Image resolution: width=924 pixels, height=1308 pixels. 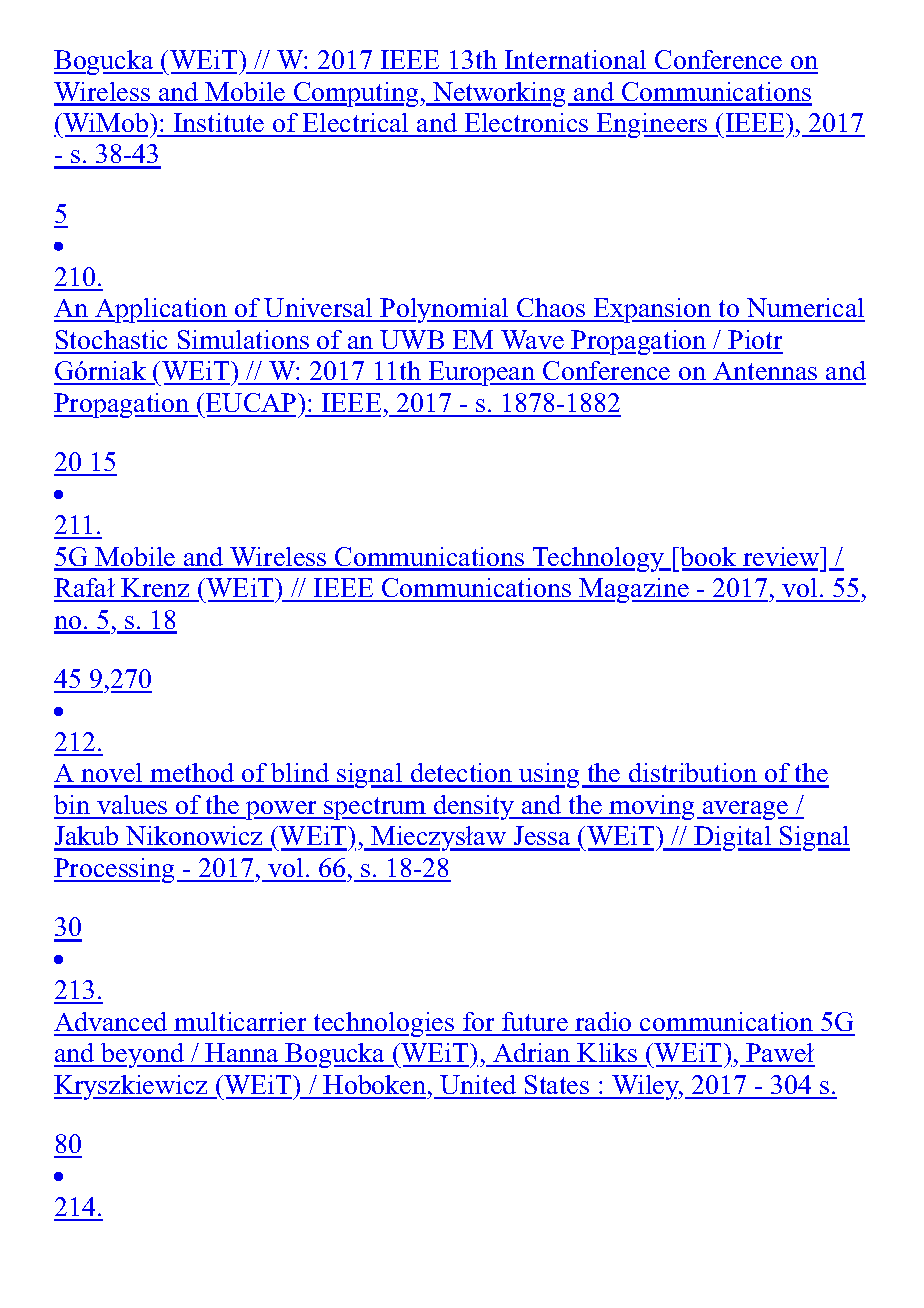 What do you see at coordinates (497, 94) in the screenshot?
I see `Networking` at bounding box center [497, 94].
